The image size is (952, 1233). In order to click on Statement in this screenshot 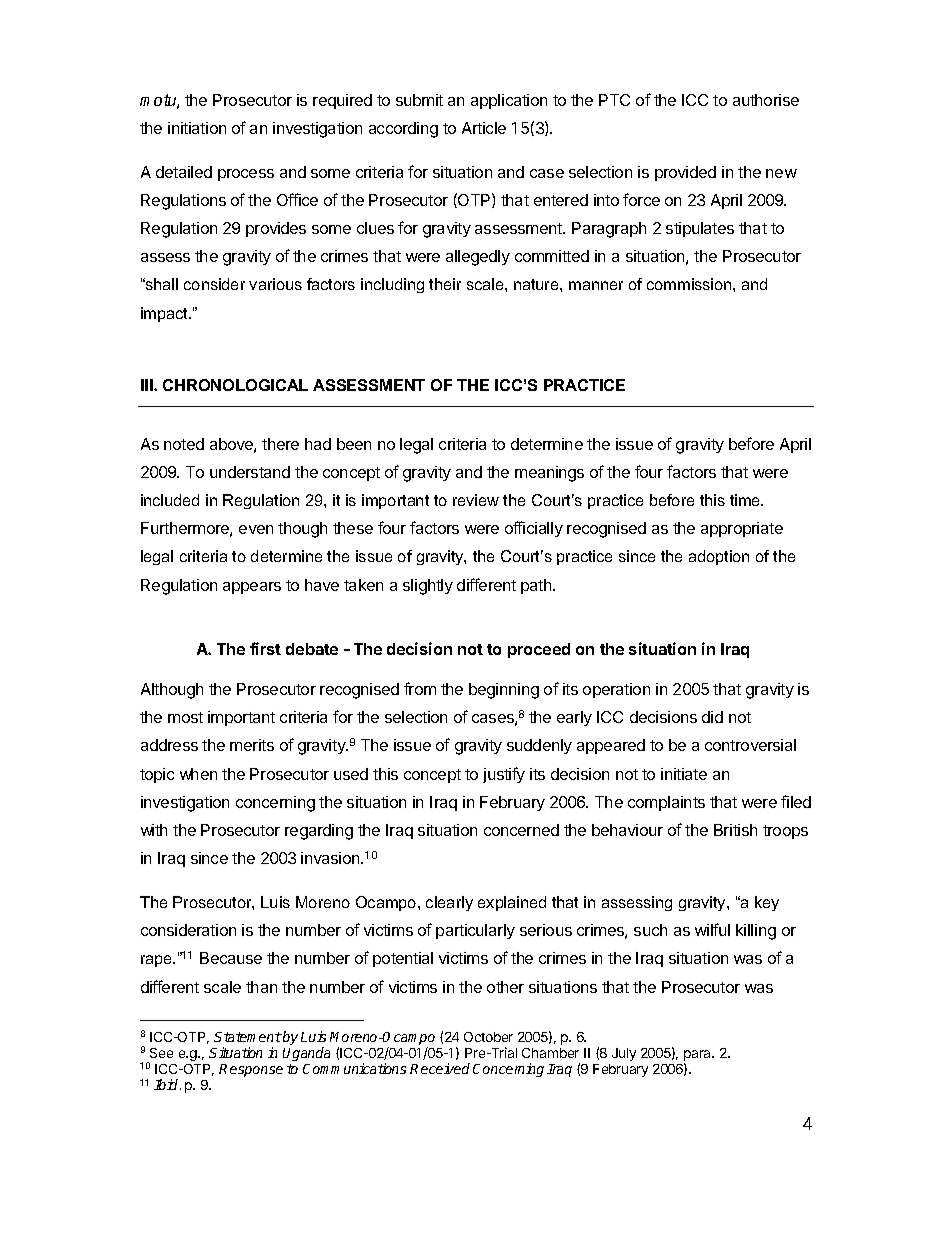, I will do `click(248, 1037)`.
